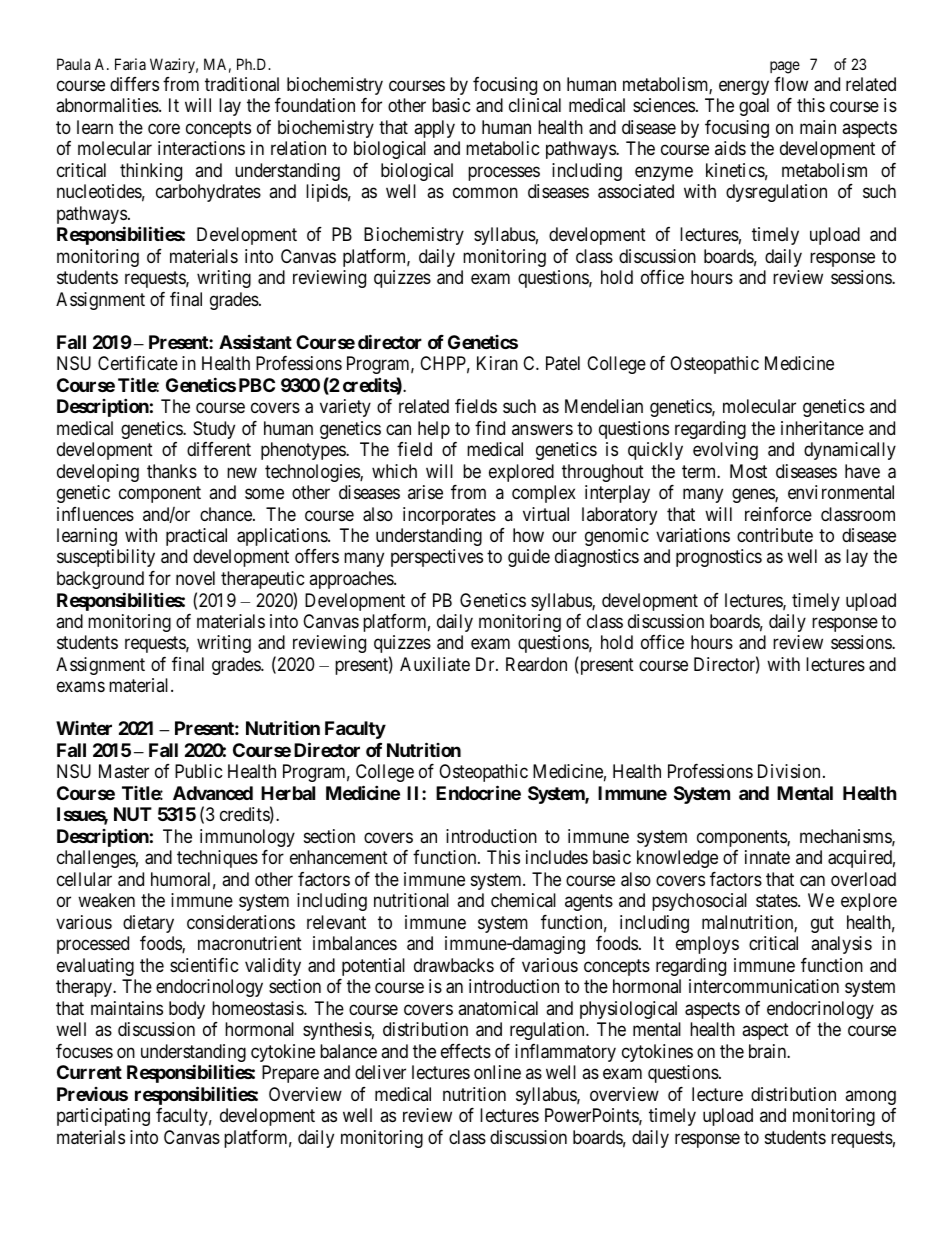  I want to click on online, so click(497, 1072).
